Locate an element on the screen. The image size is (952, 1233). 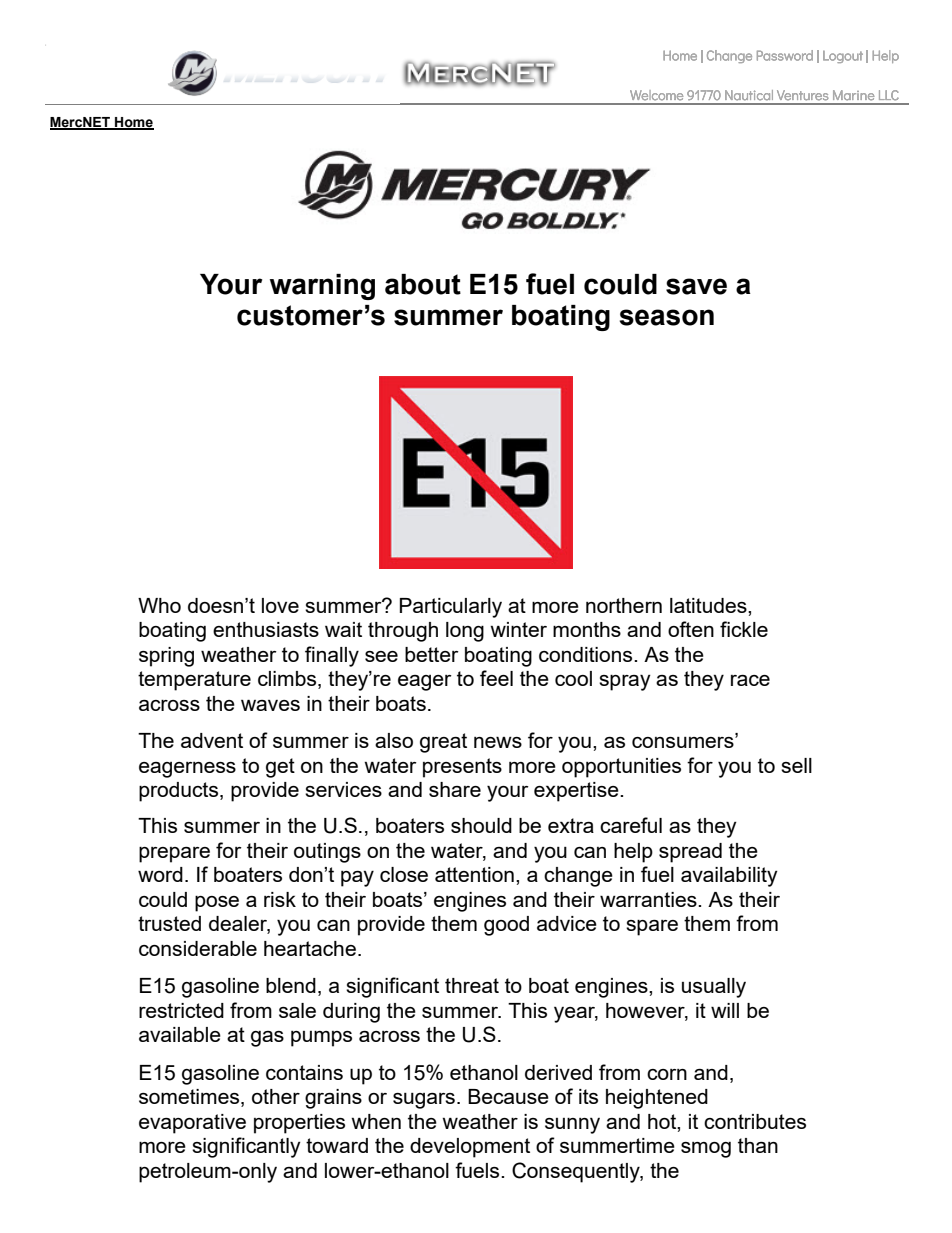
pose is located at coordinates (217, 904).
